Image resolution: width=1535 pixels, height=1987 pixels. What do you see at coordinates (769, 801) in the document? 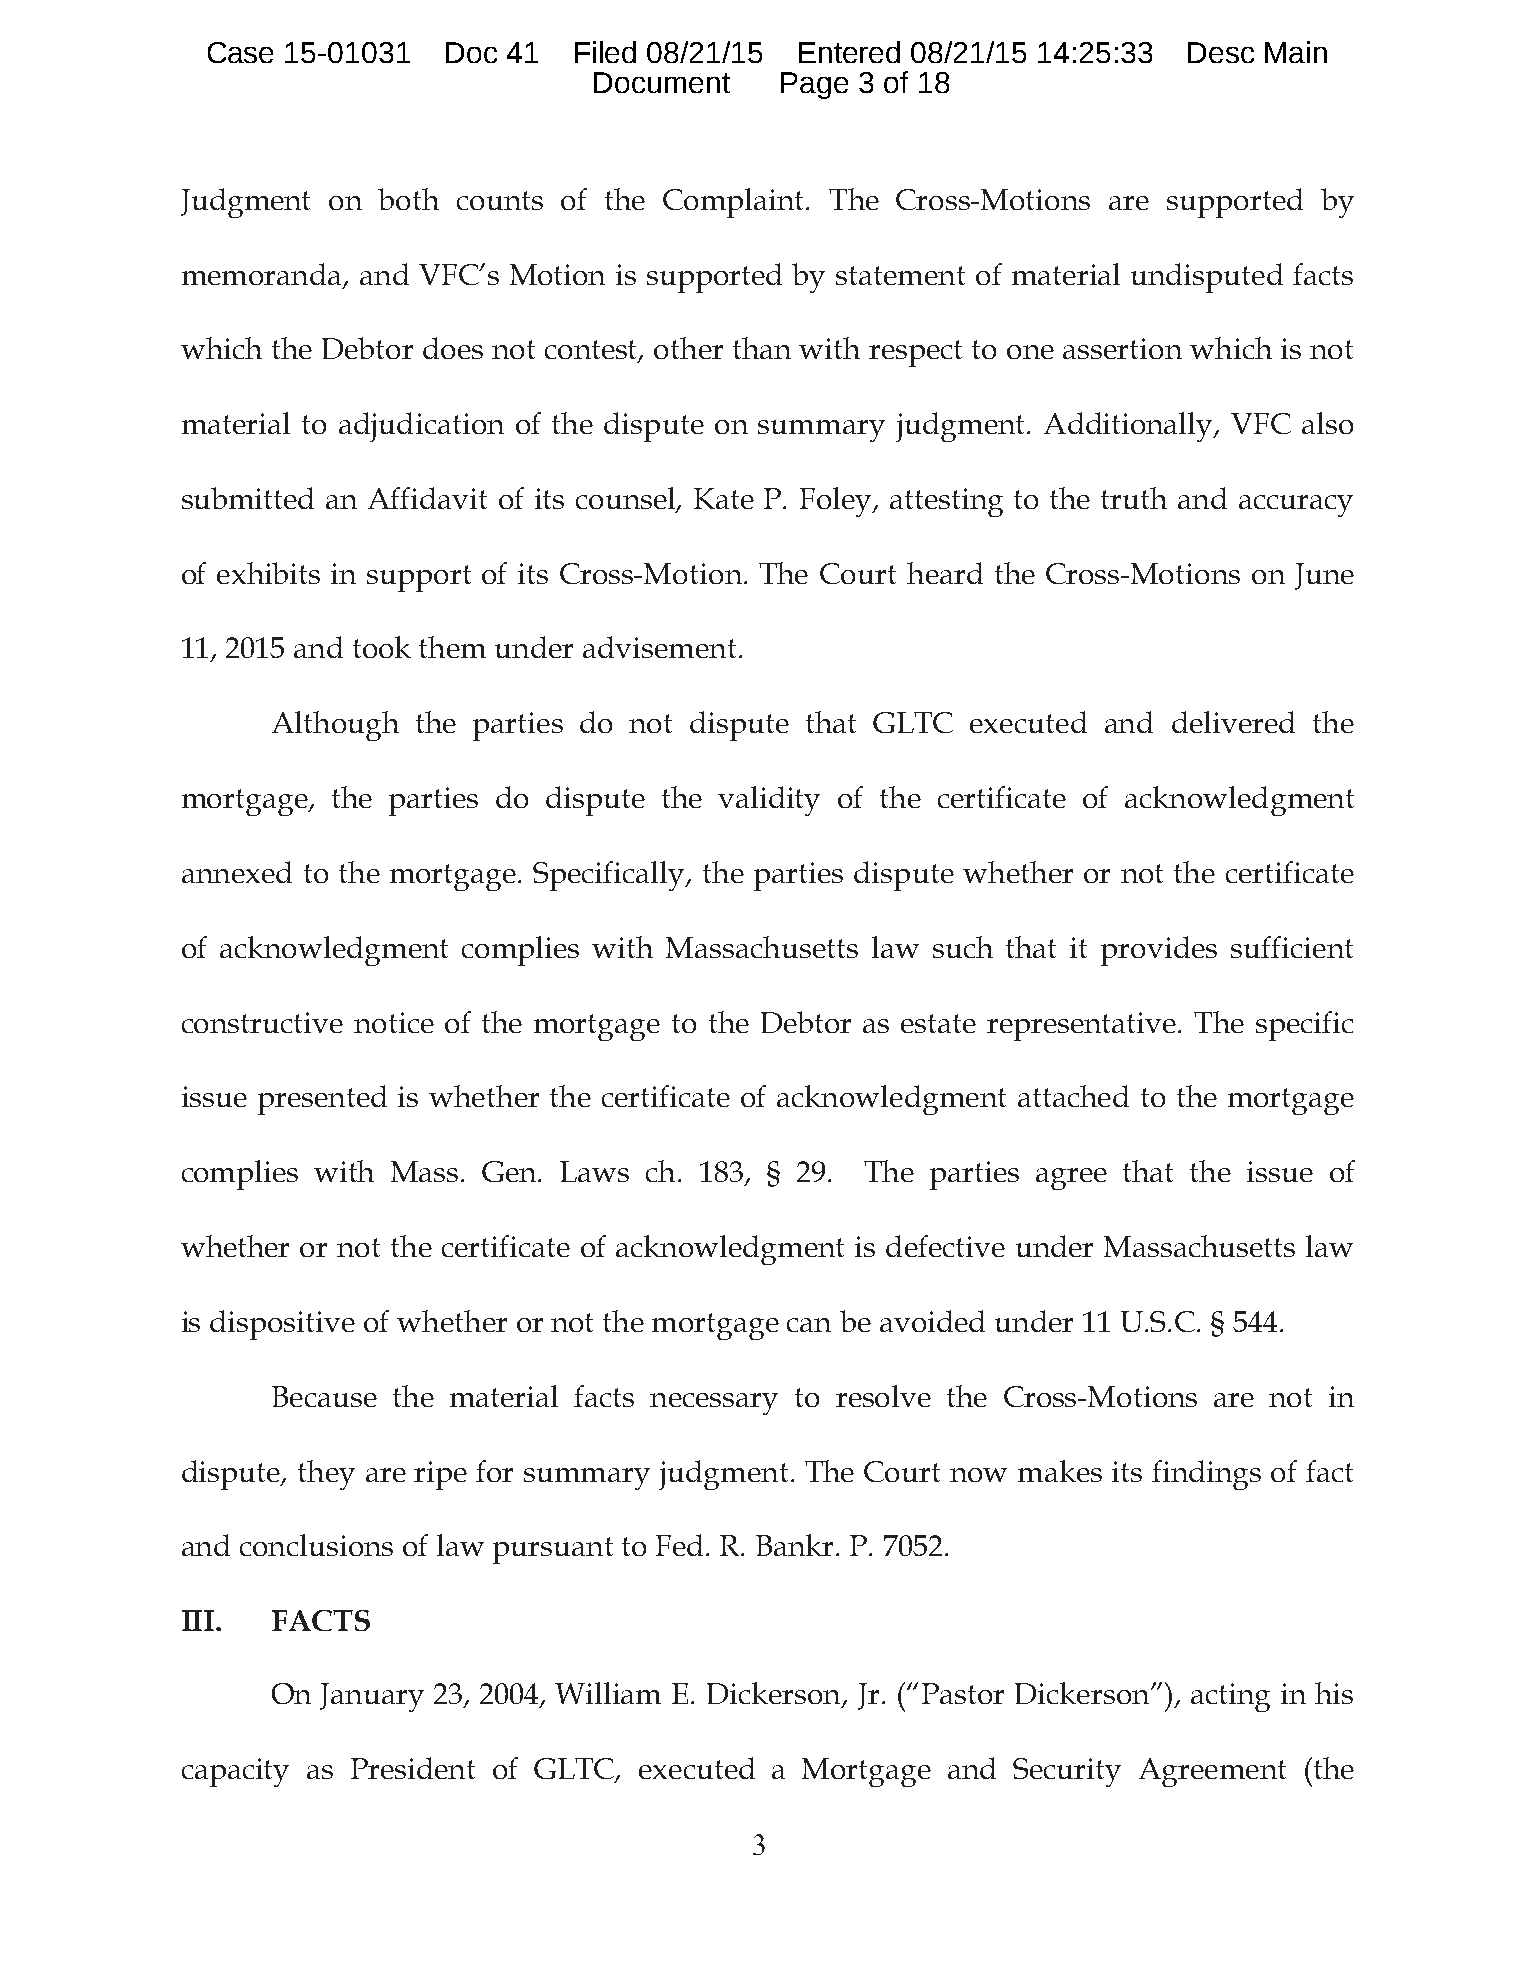
I see `validity` at bounding box center [769, 801].
